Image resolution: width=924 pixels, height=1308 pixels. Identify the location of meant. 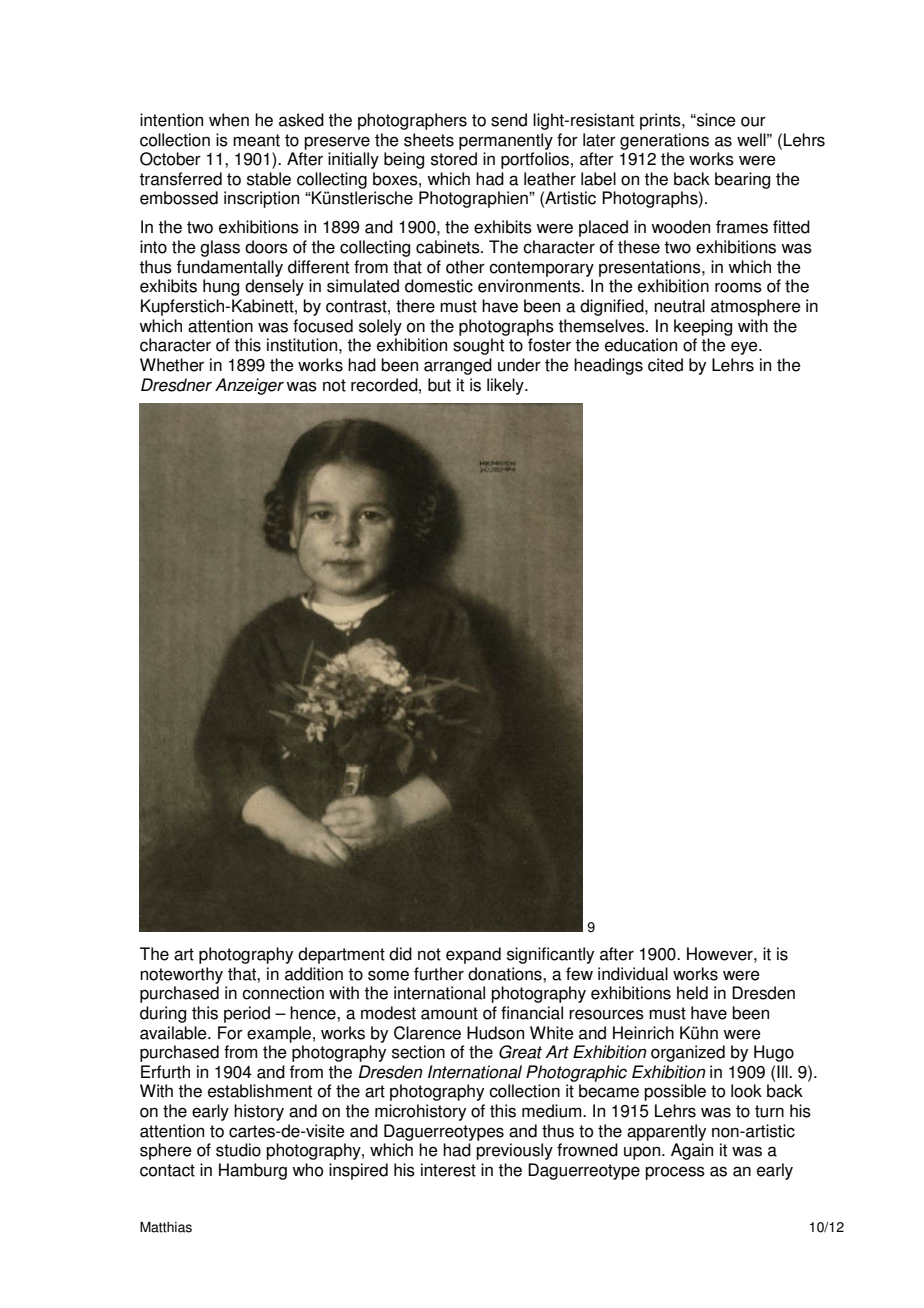
(256, 140).
